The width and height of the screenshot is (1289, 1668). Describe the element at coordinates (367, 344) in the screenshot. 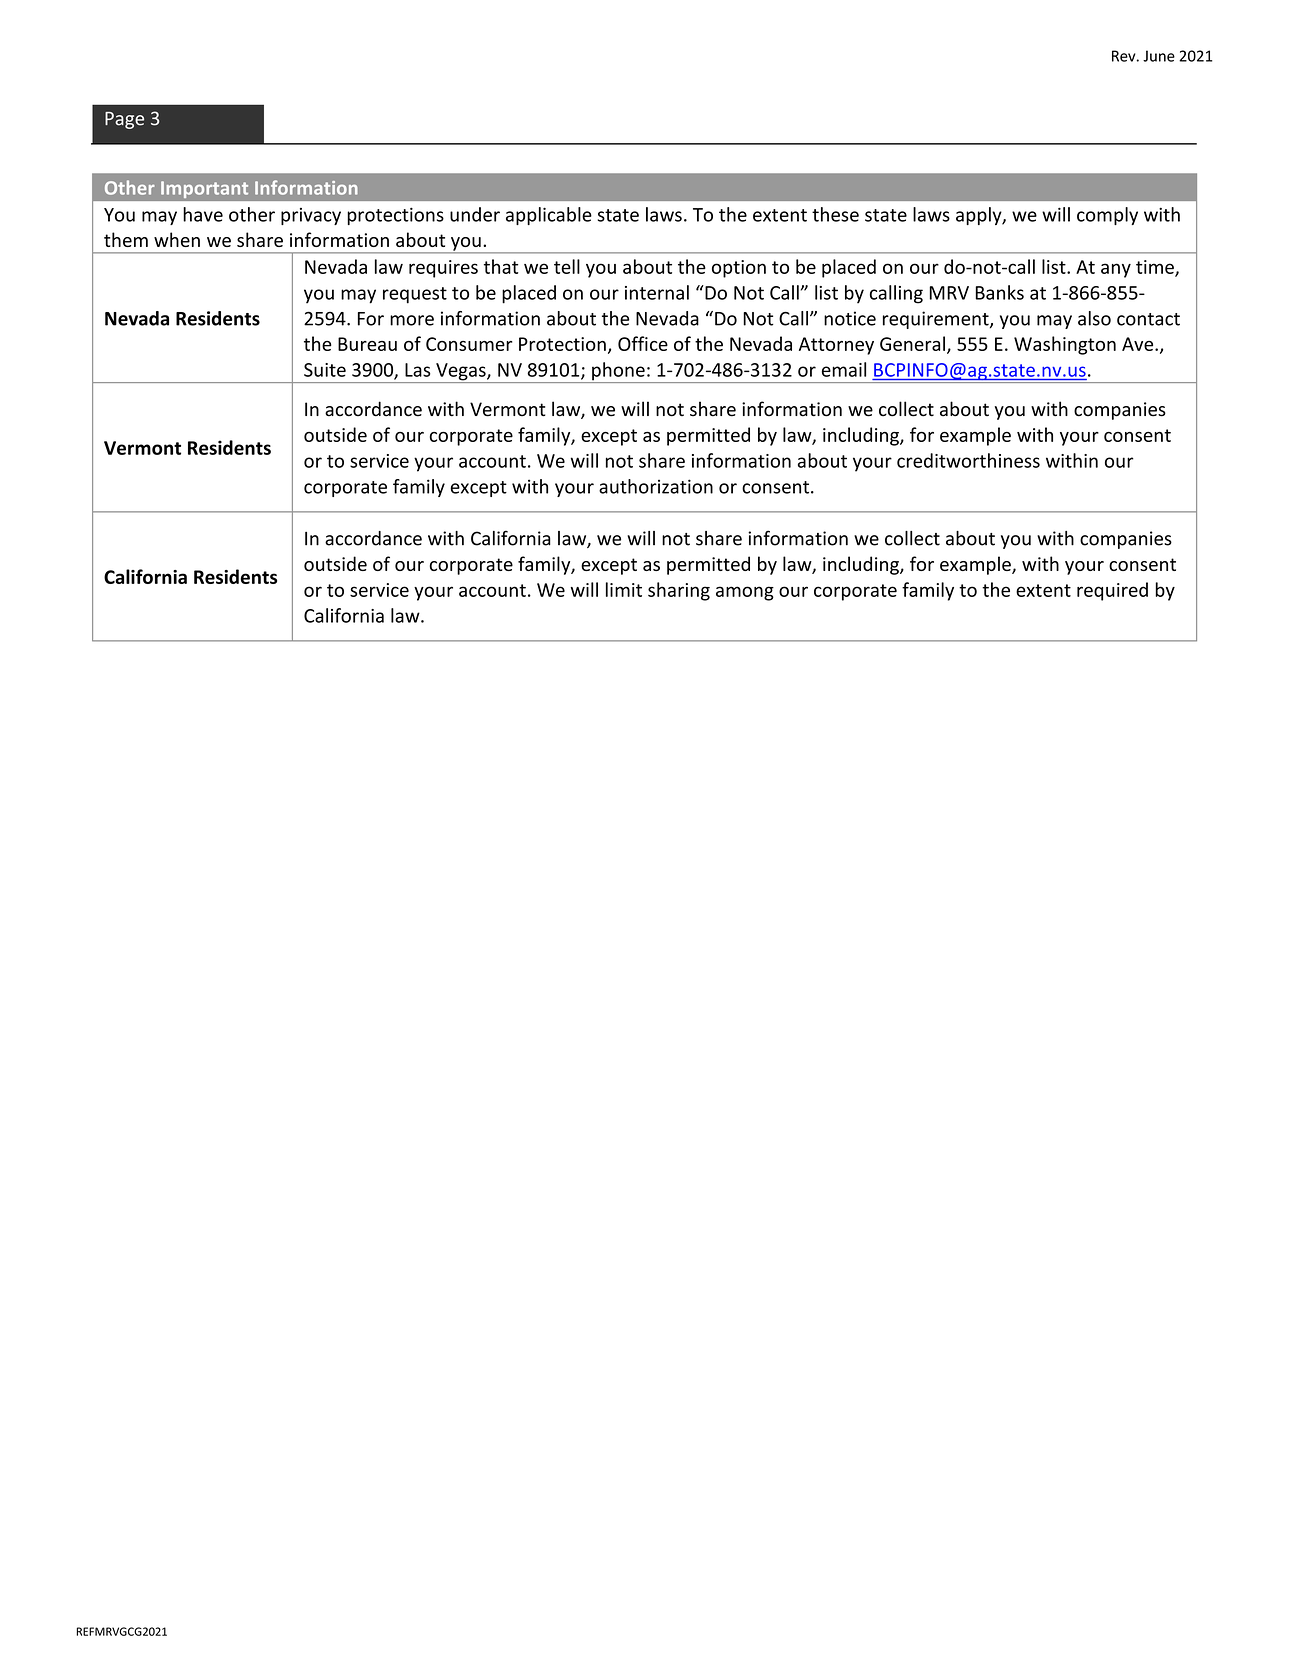

I see `Bureau` at that location.
